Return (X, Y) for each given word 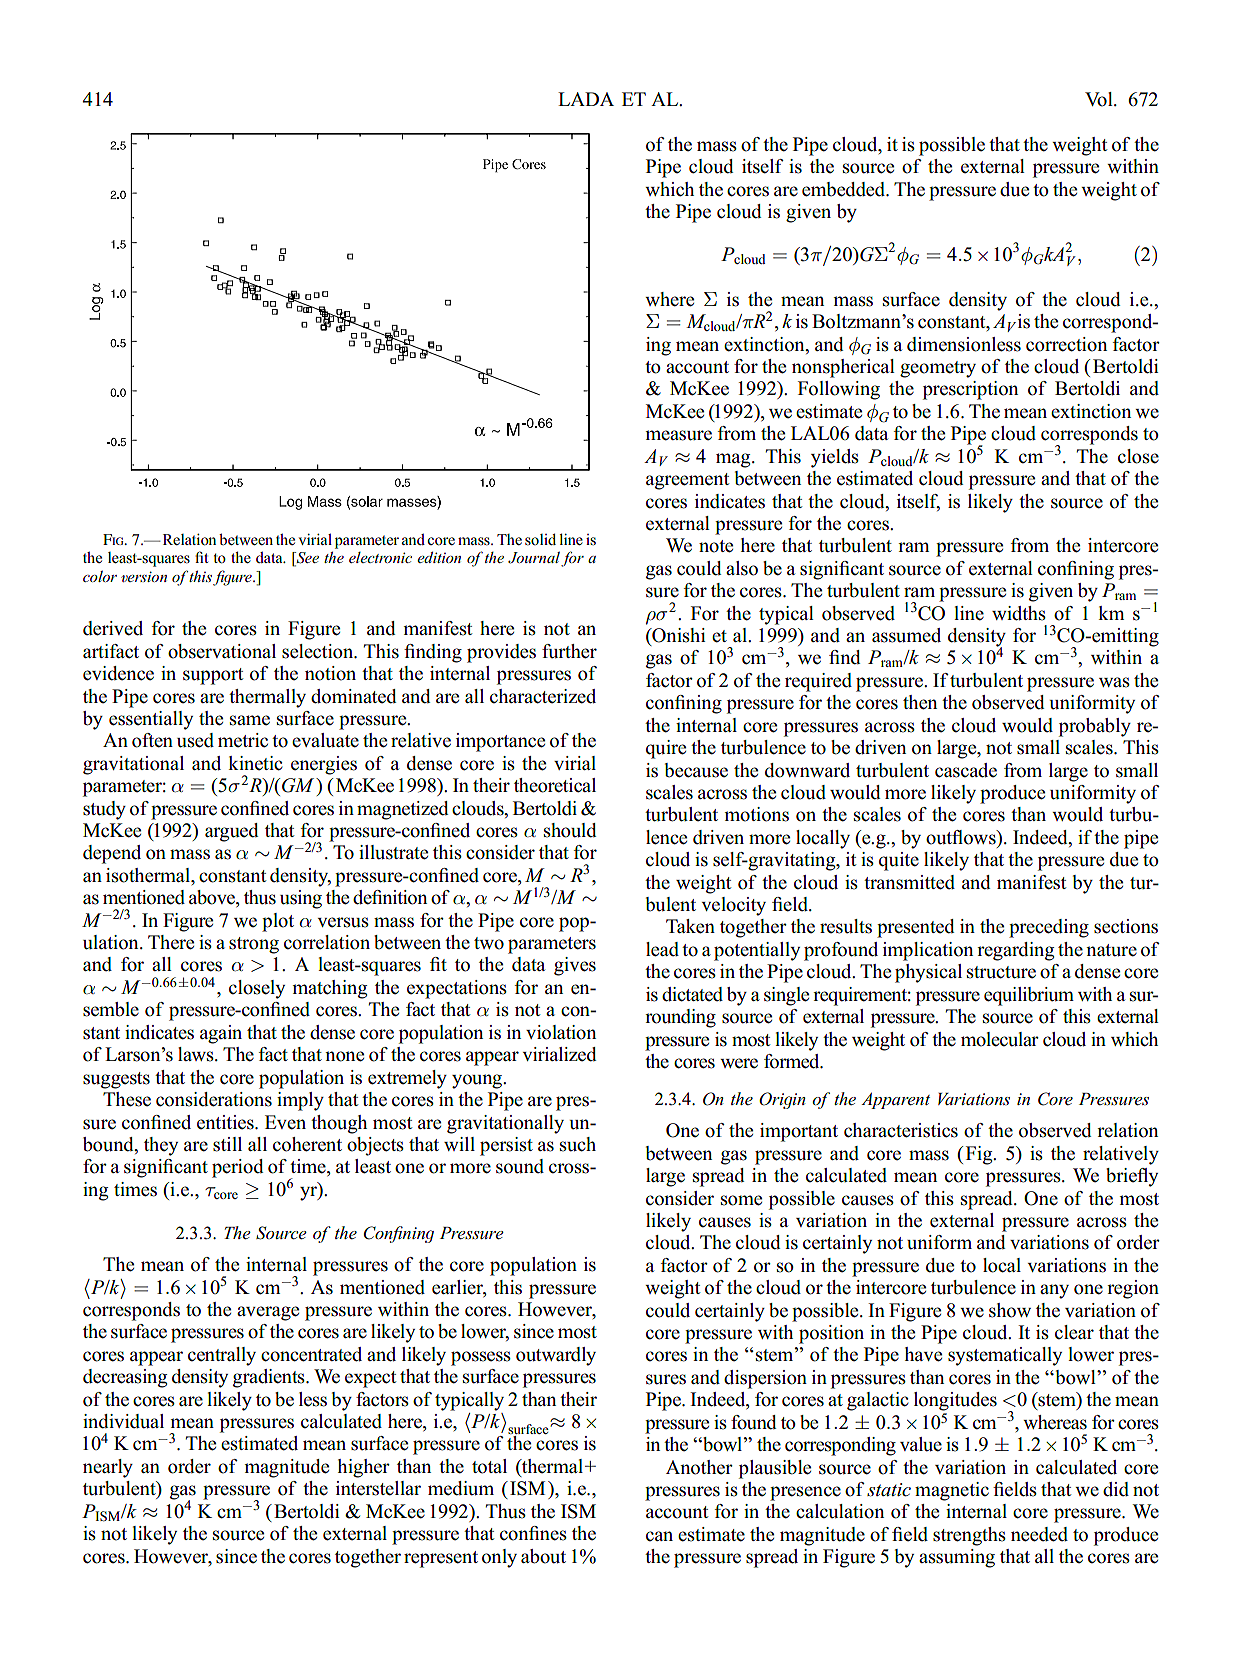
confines (533, 1533)
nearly (108, 1468)
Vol (1100, 99)
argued (232, 832)
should (570, 830)
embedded (845, 189)
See (306, 559)
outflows (962, 837)
